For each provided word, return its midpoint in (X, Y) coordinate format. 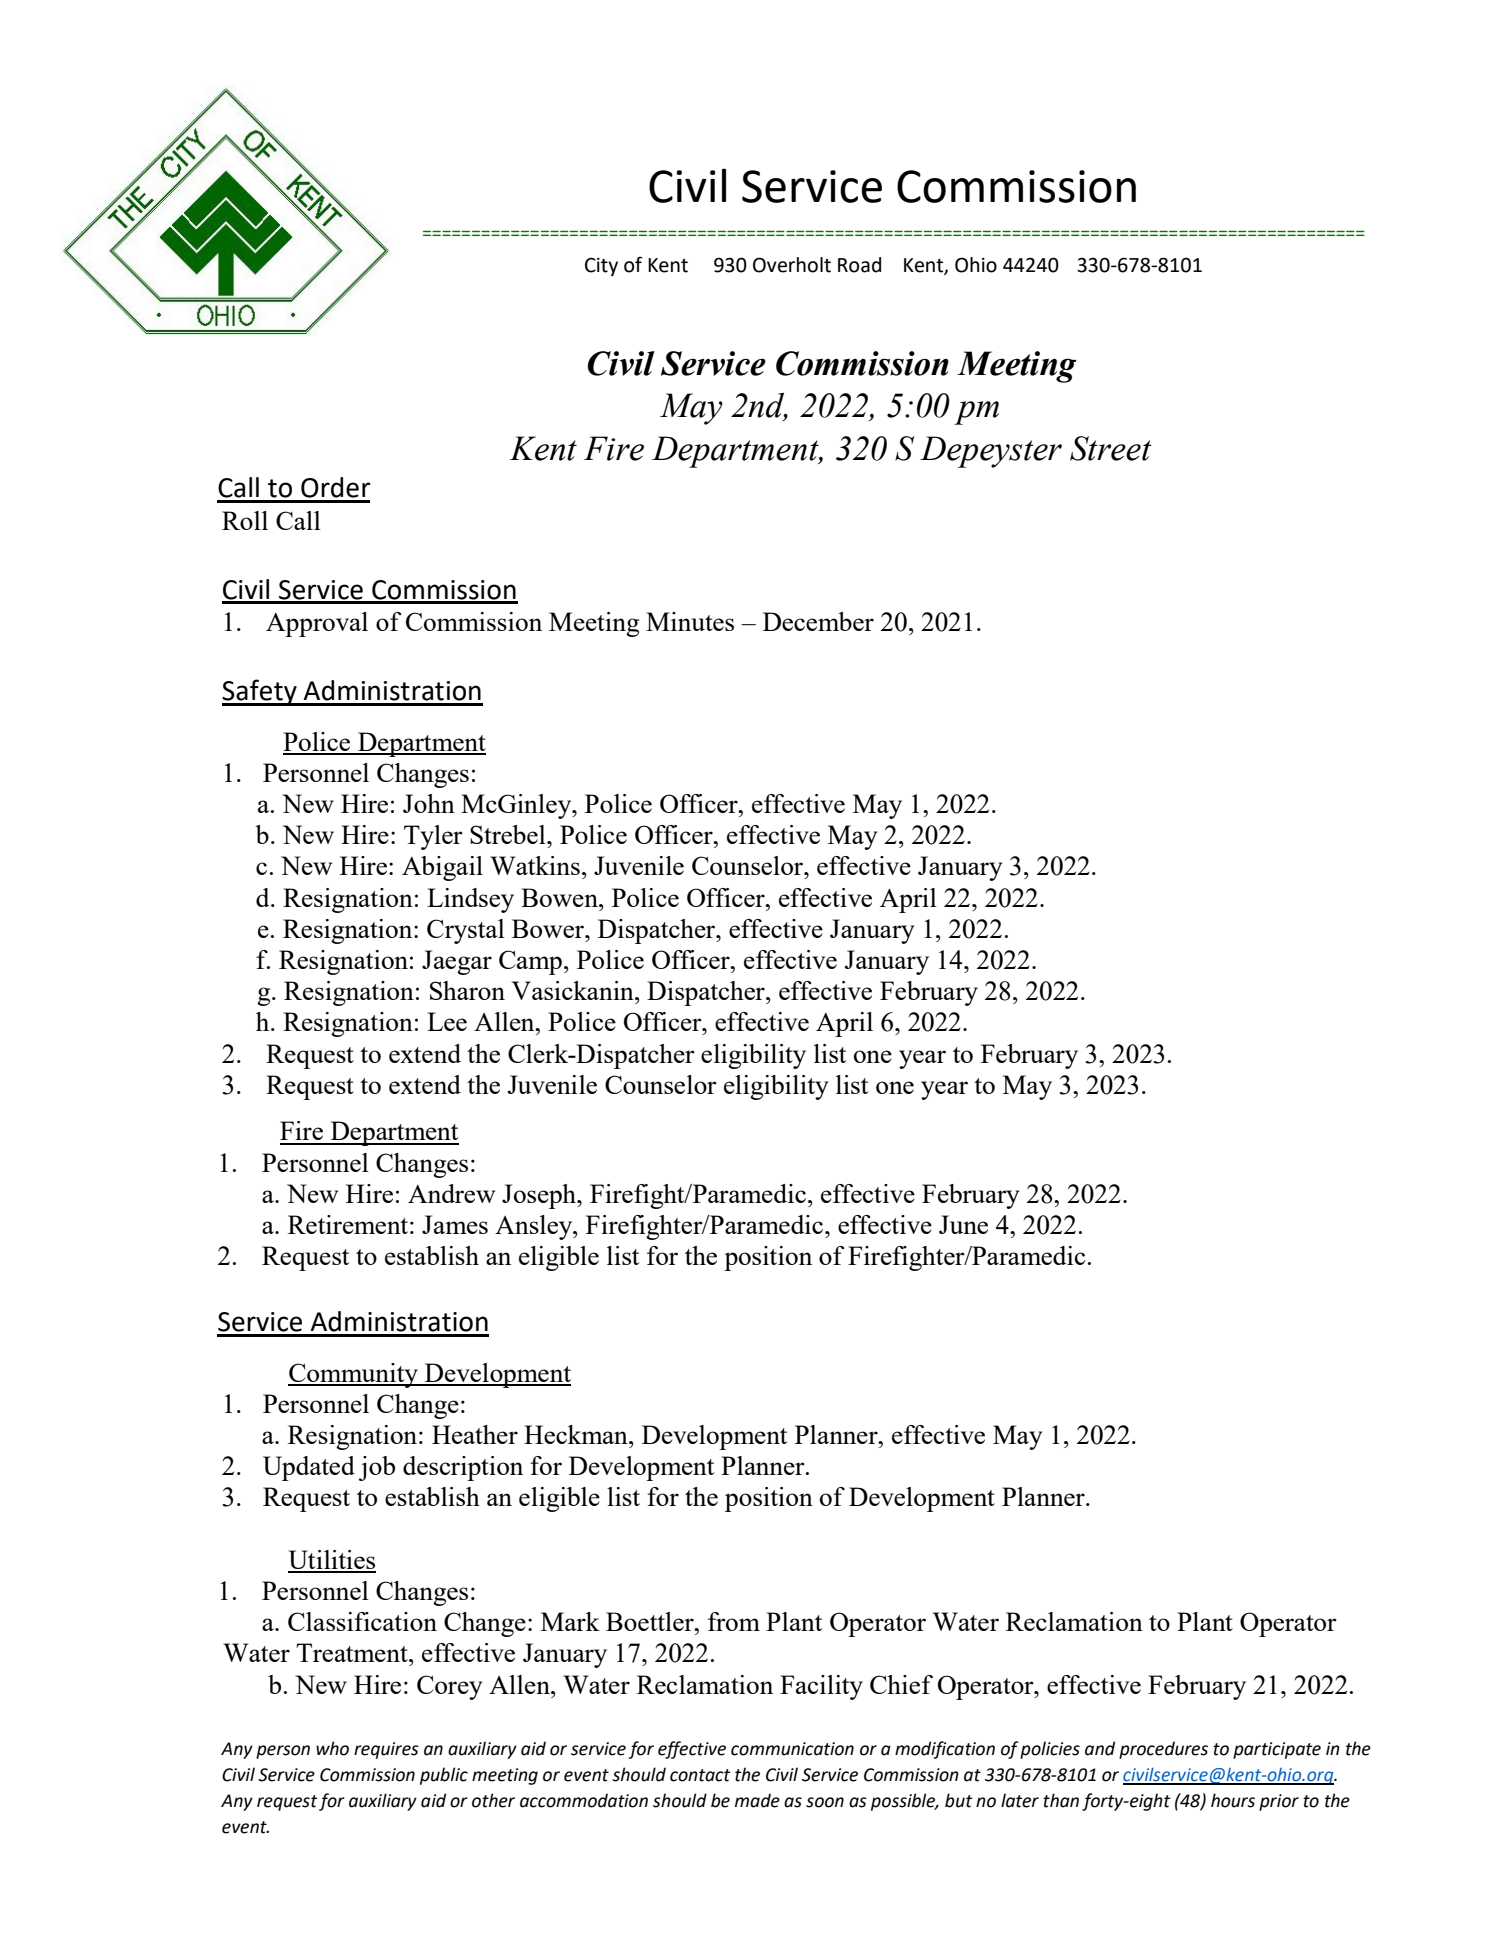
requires (386, 1750)
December (818, 621)
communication (792, 1749)
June (963, 1224)
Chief (901, 1684)
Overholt (792, 265)
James (455, 1224)
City (601, 266)
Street (1111, 448)
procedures (1163, 1750)
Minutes (690, 621)
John (429, 803)
